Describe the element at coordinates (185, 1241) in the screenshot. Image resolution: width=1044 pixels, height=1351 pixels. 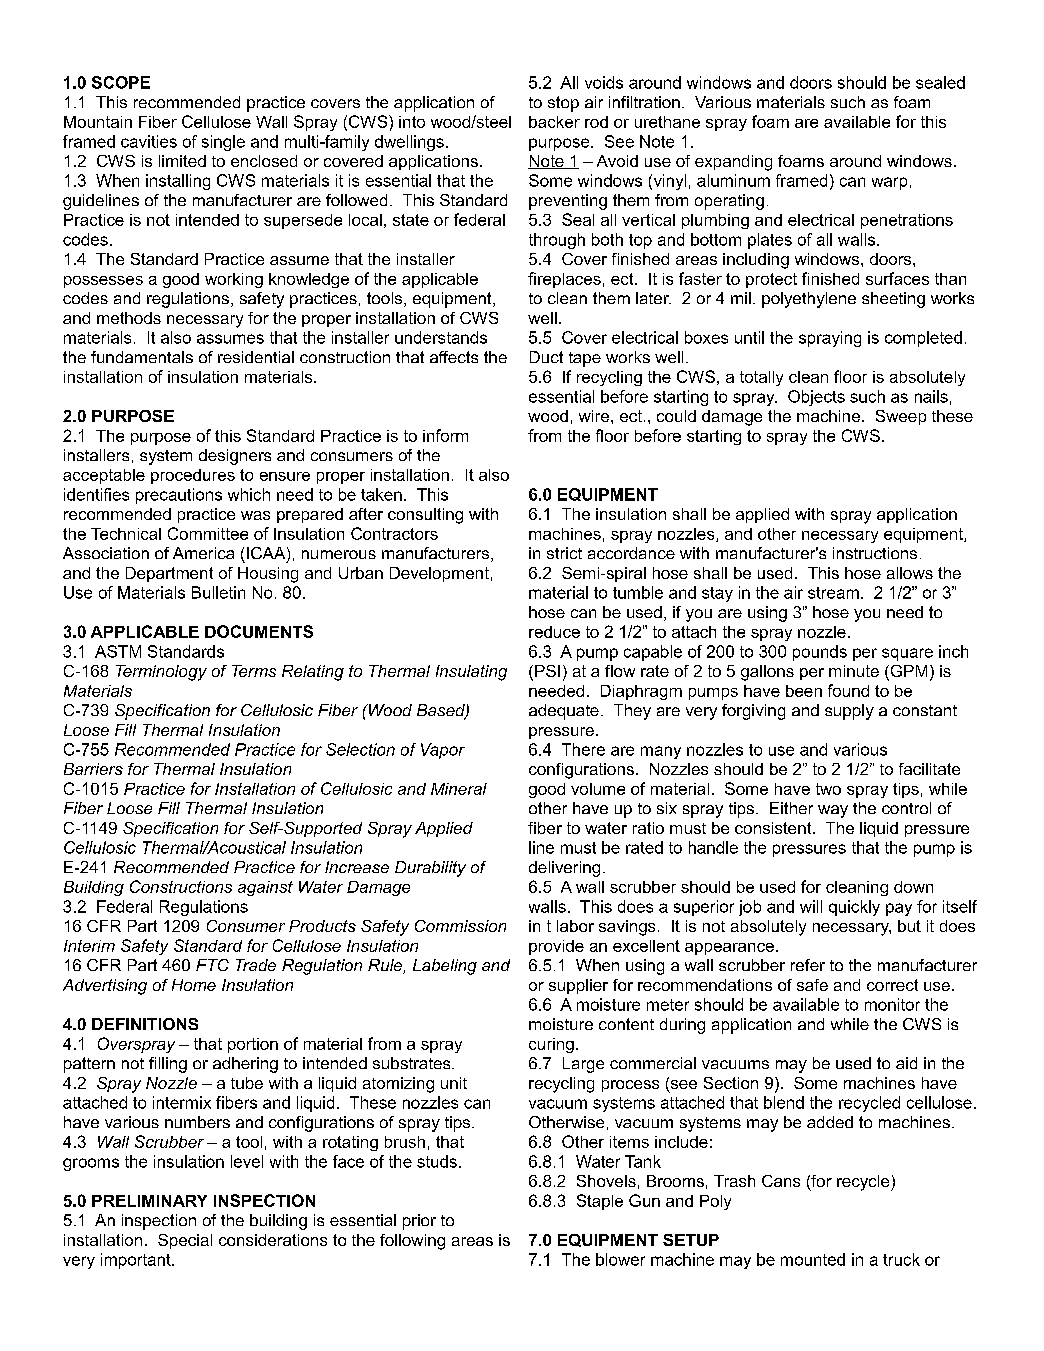
I see `Special` at that location.
